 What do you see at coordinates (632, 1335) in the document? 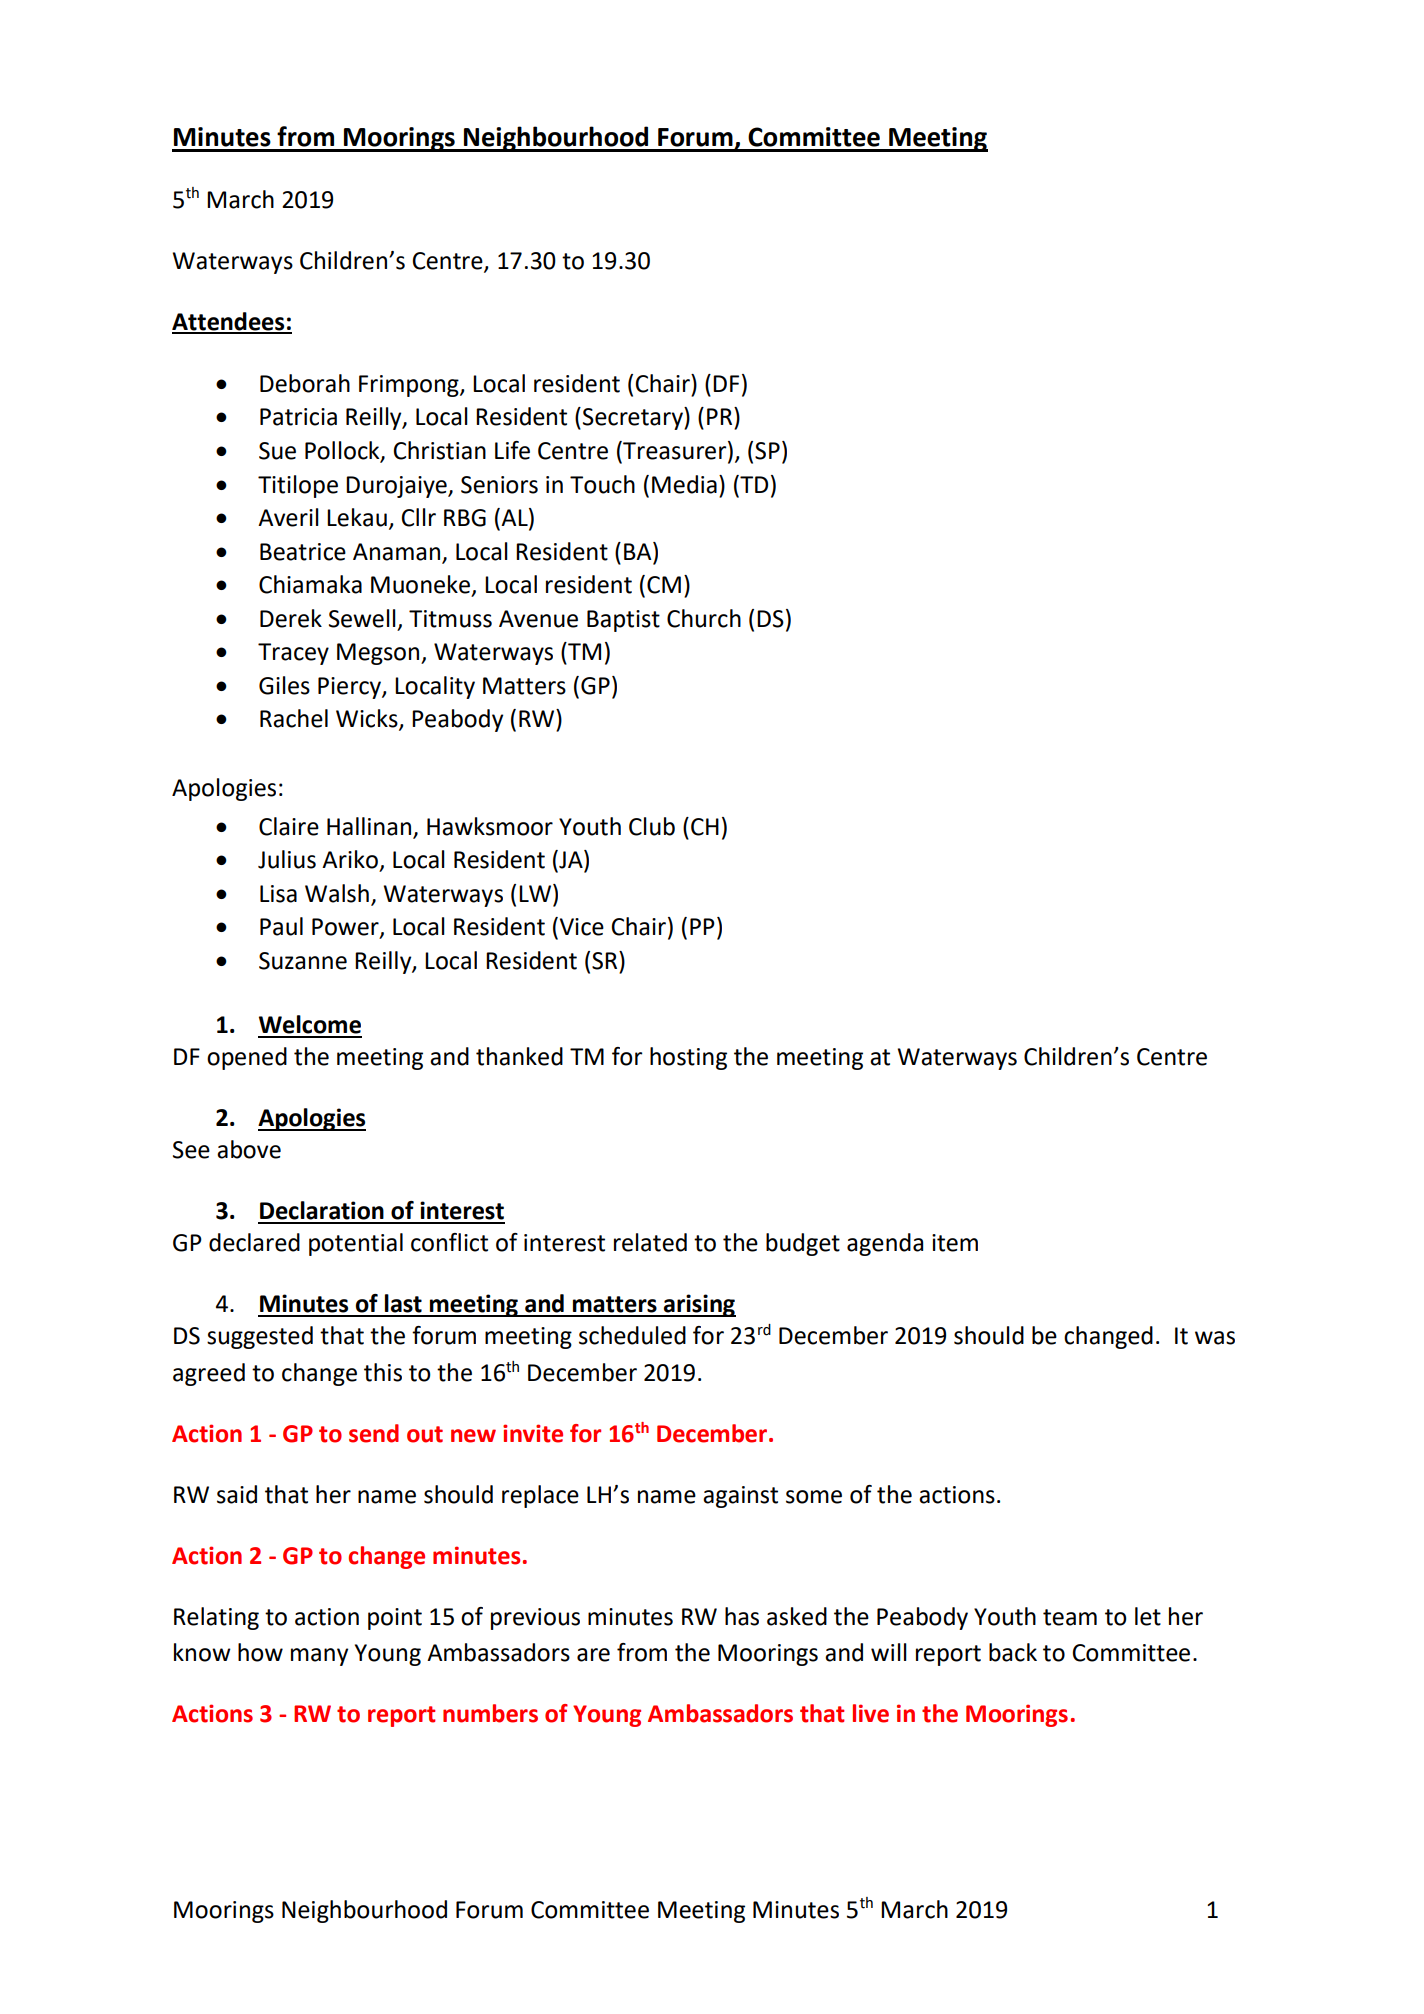
I see `scheduled` at bounding box center [632, 1335].
